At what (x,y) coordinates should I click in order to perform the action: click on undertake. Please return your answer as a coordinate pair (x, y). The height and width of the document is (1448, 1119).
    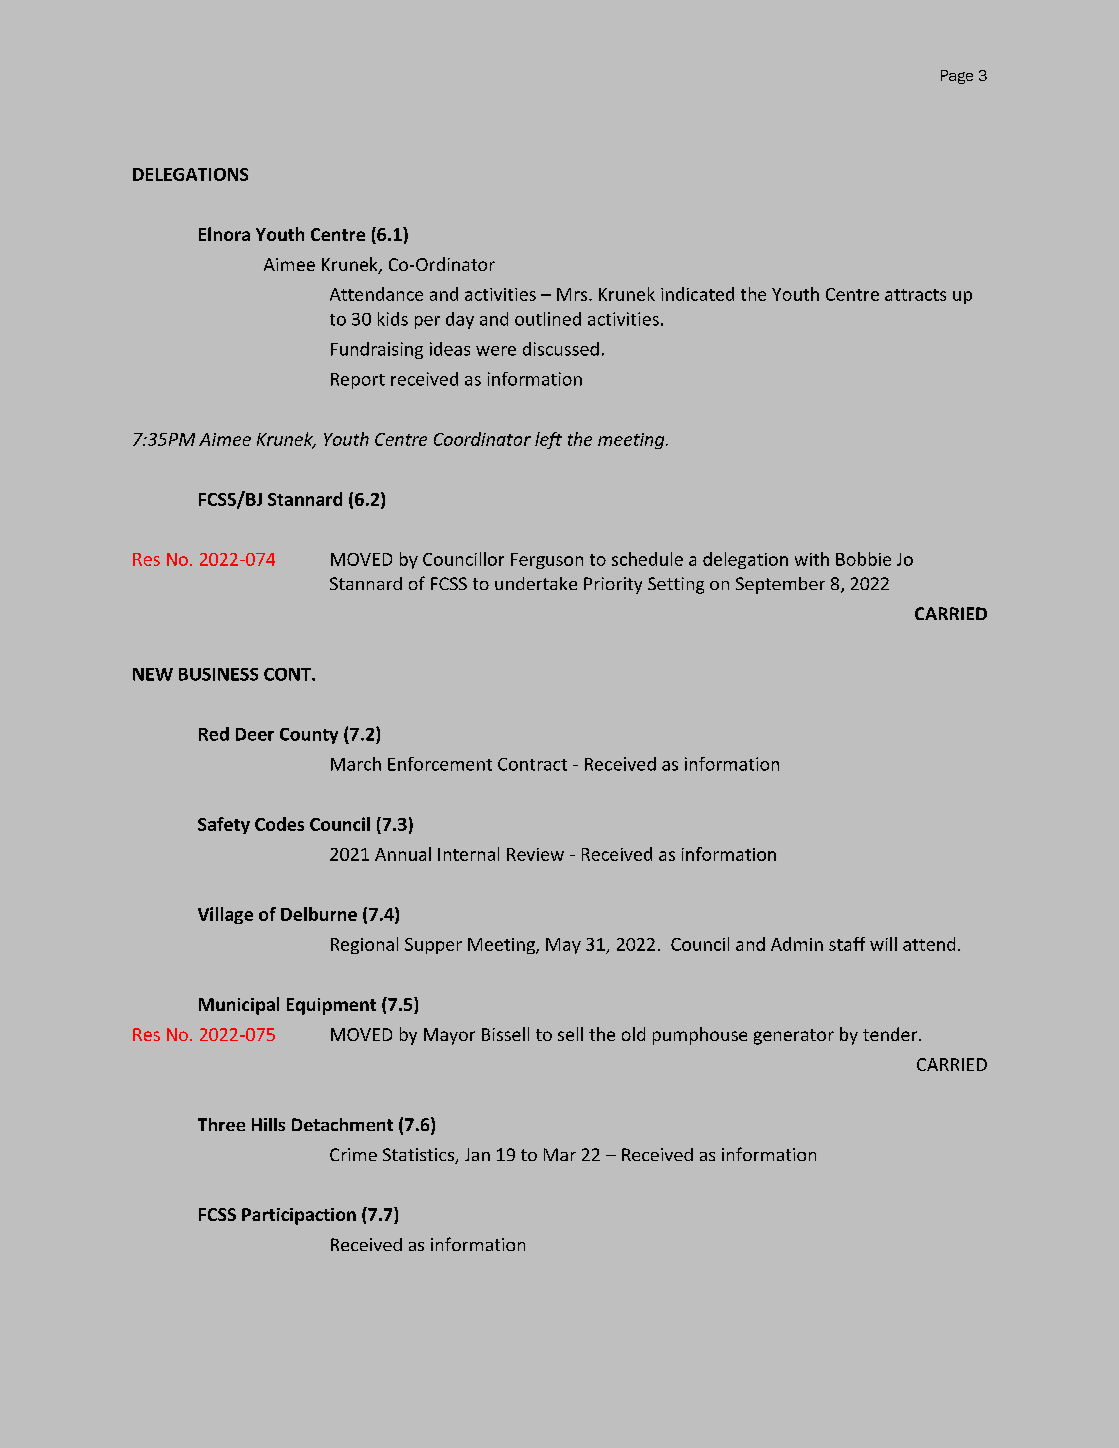
    Looking at the image, I should click on (536, 583).
